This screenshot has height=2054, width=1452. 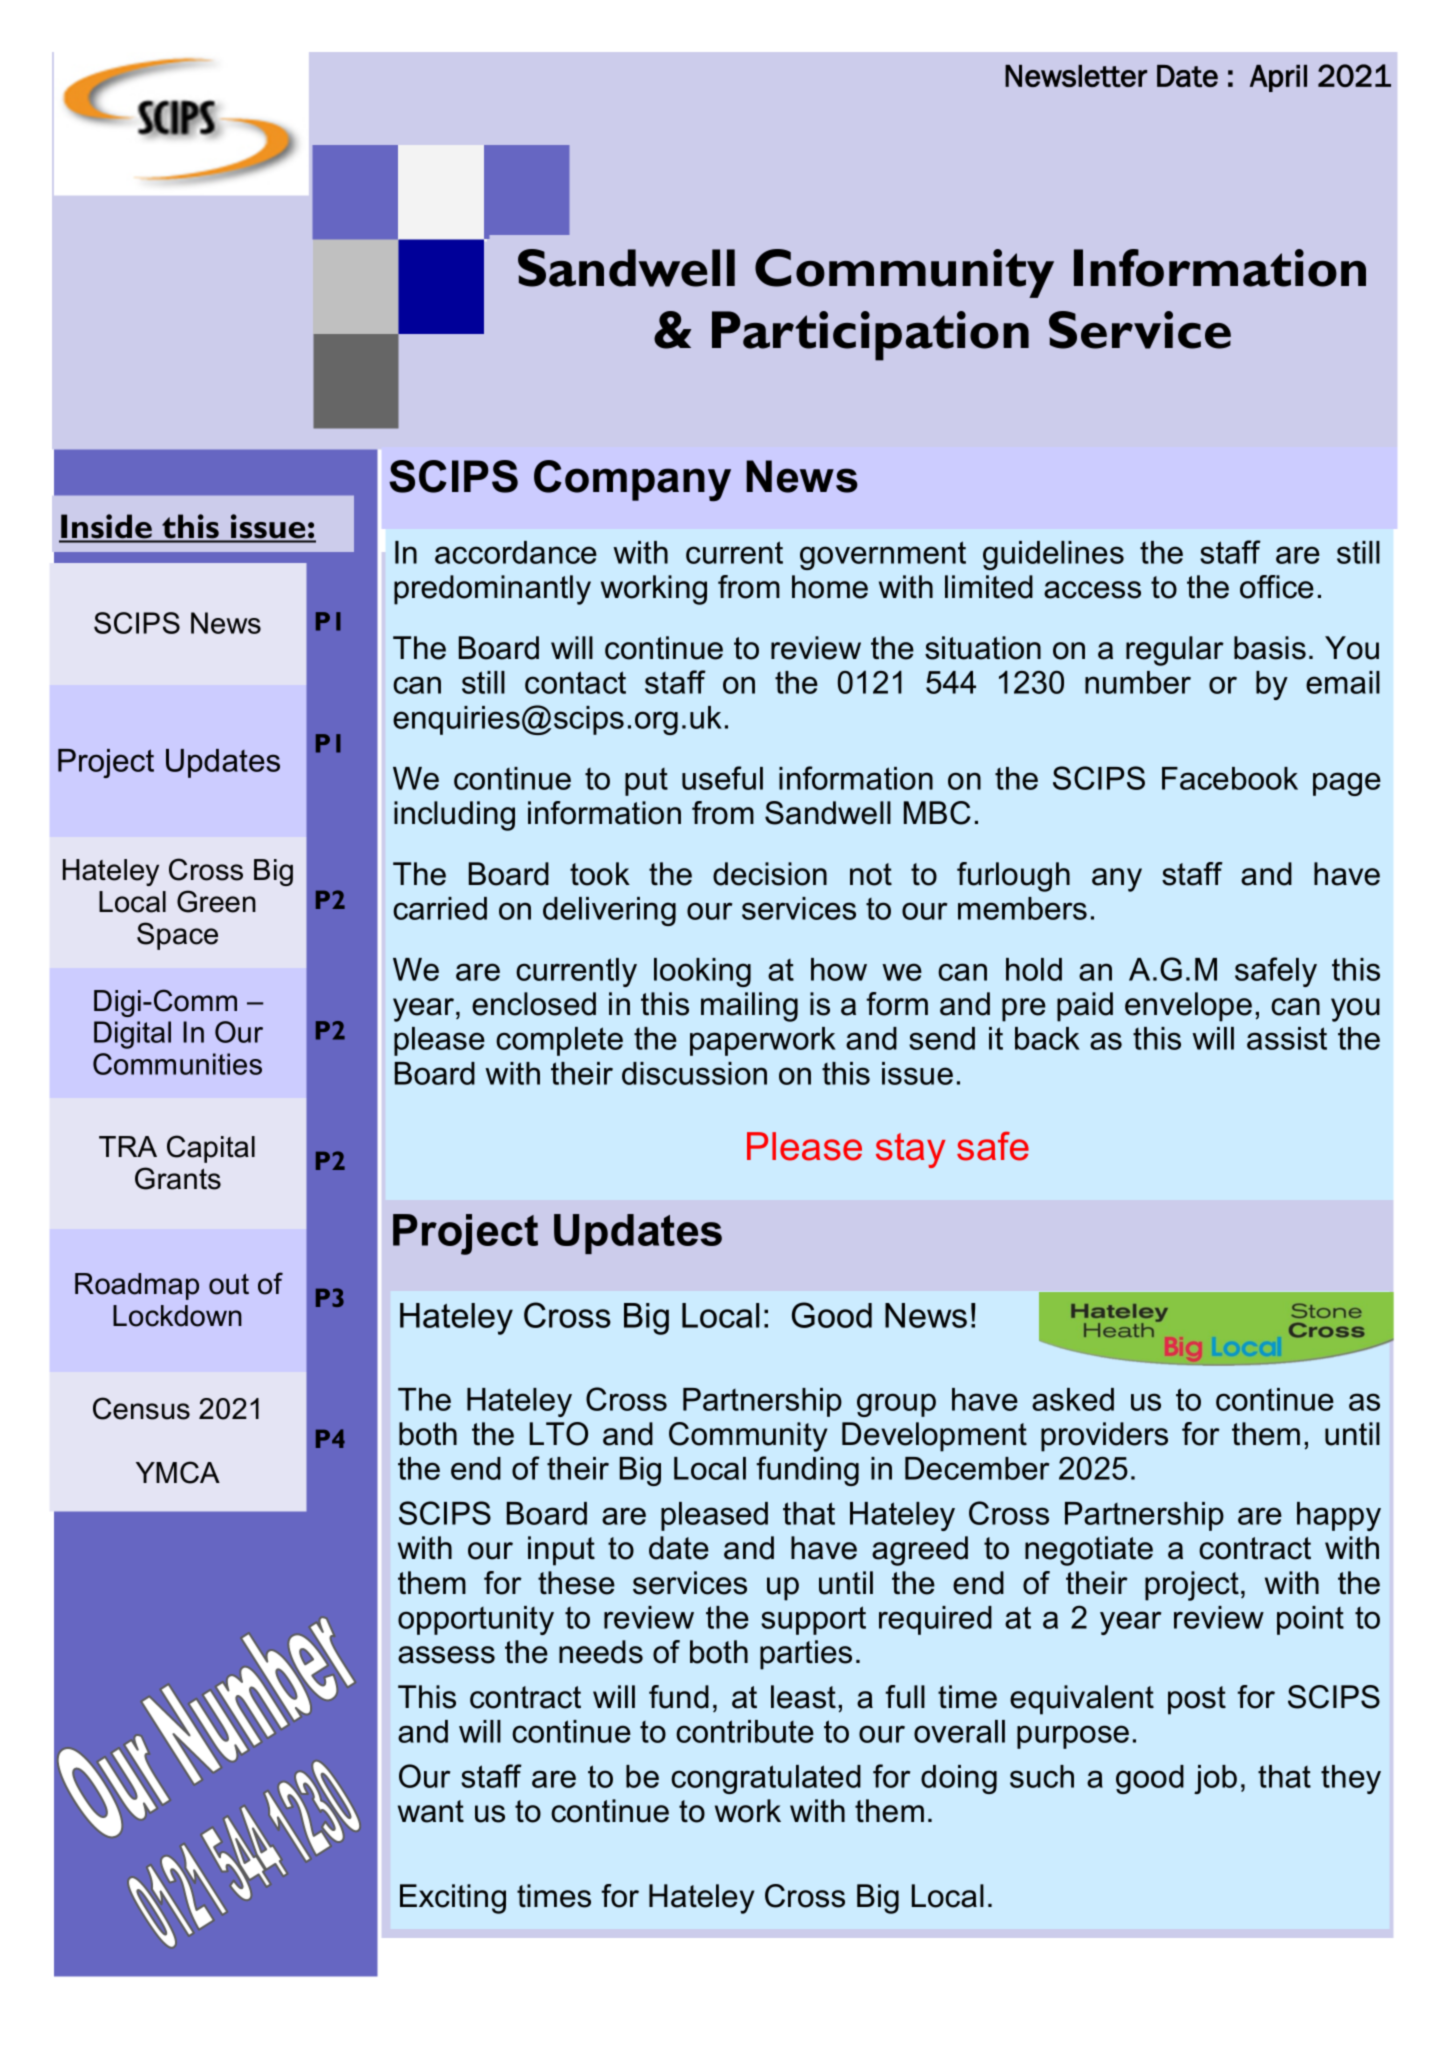 I want to click on including, so click(x=454, y=816).
